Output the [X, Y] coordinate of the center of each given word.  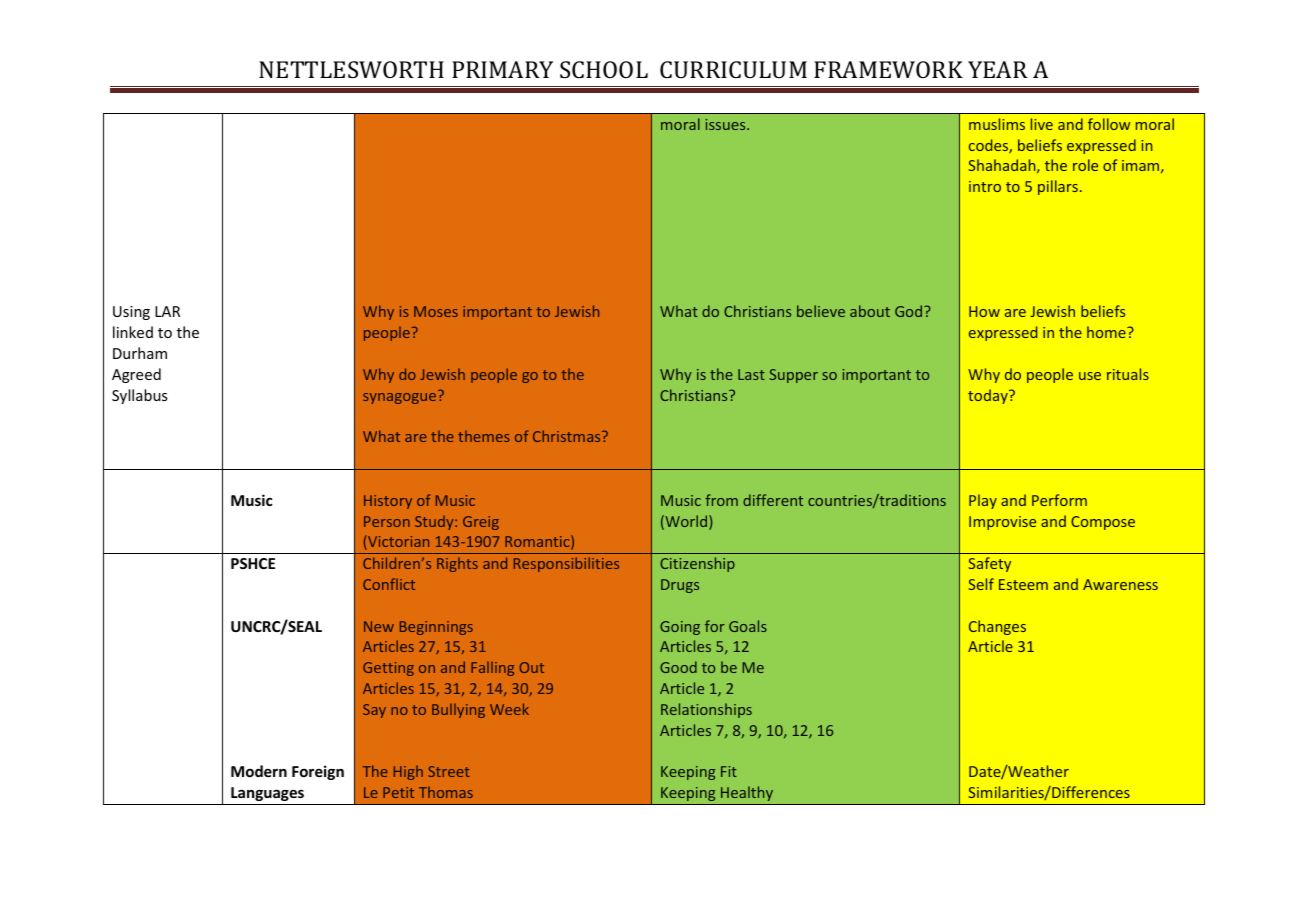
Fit [729, 771]
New [379, 626]
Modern [259, 771]
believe [821, 311]
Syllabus [139, 396]
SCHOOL [604, 69]
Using [131, 313]
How [984, 311]
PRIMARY [502, 69]
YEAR [998, 69]
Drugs [680, 586]
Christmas [568, 436]
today [989, 396]
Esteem [1023, 584]
